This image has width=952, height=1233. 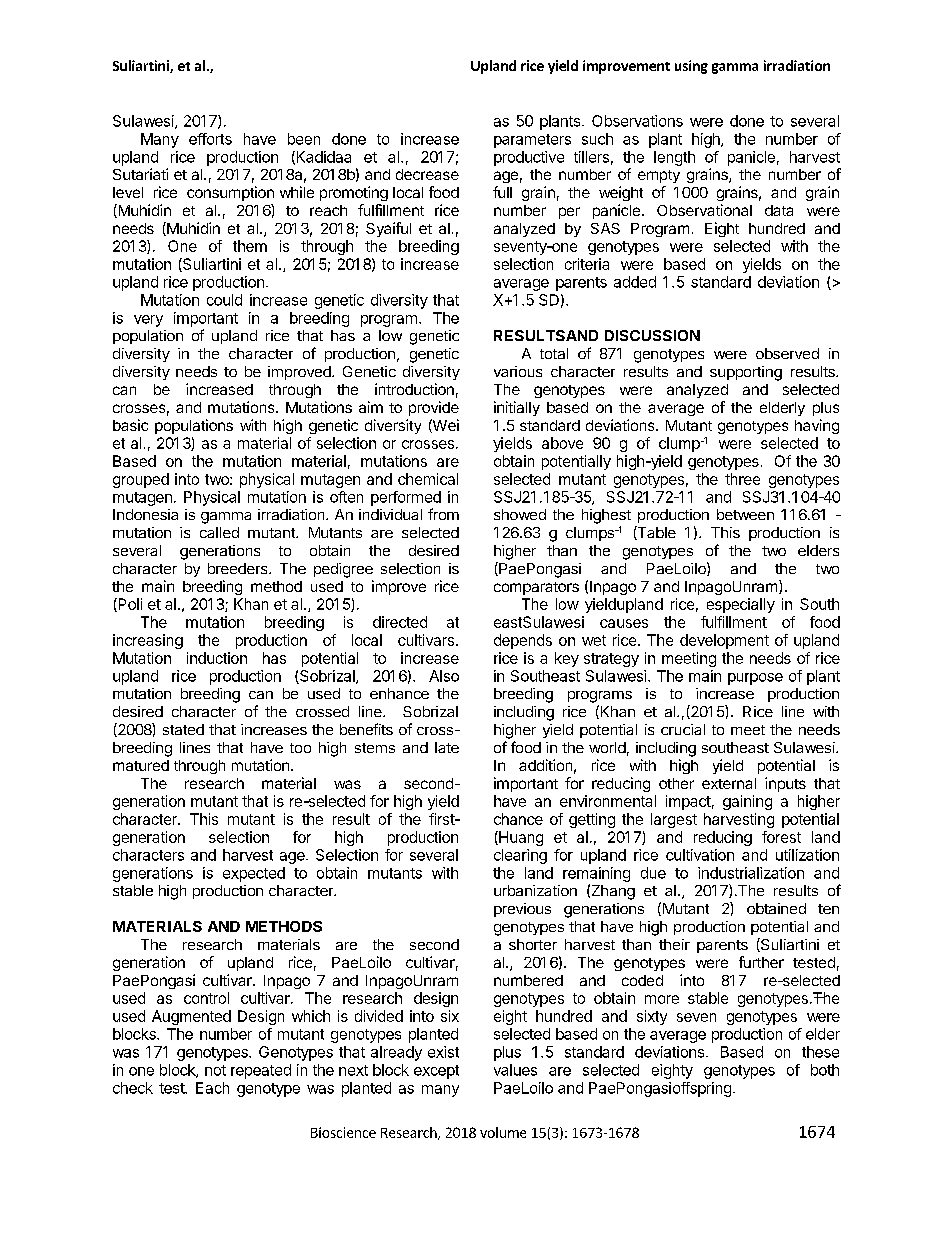 What do you see at coordinates (729, 783) in the image?
I see `external` at bounding box center [729, 783].
